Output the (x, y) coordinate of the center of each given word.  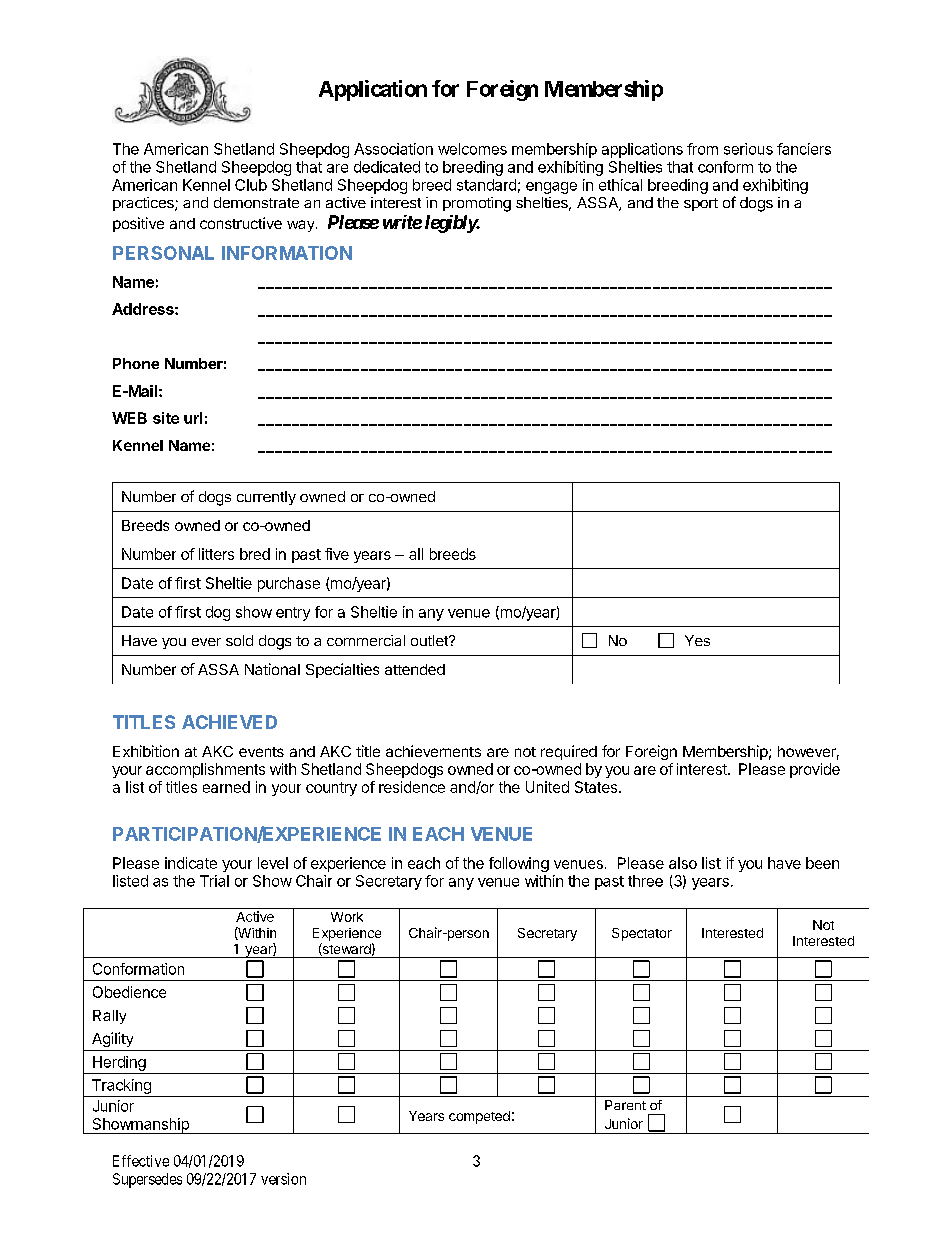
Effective (141, 1161)
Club (251, 185)
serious (748, 149)
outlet (430, 640)
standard (486, 185)
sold (239, 640)
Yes (697, 640)
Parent (625, 1105)
